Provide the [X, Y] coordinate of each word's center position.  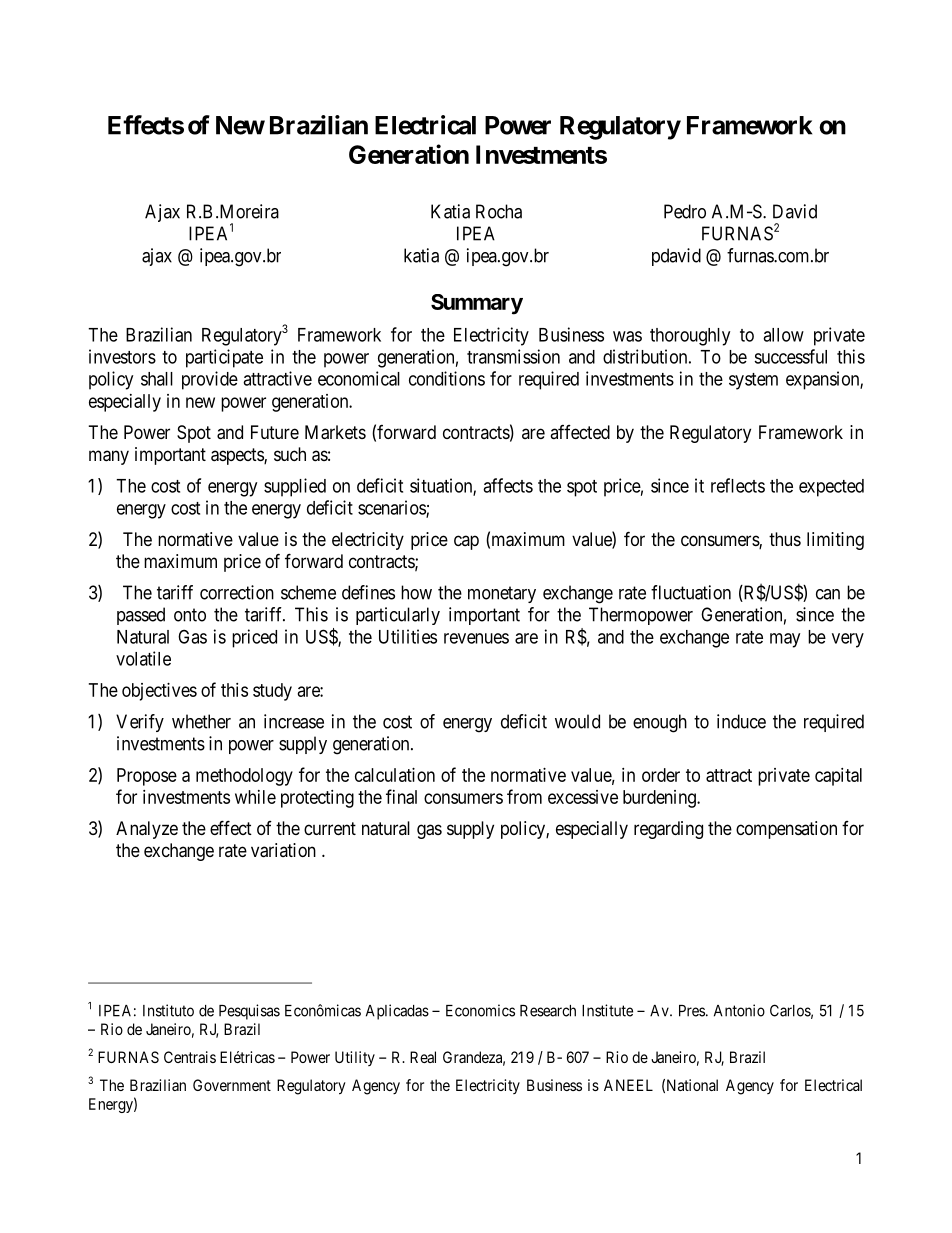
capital [838, 777]
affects [508, 485]
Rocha [499, 211]
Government [232, 1085]
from [524, 796]
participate [224, 358]
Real [423, 1057]
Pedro [685, 211]
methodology [244, 777]
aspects [238, 456]
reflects [738, 485]
